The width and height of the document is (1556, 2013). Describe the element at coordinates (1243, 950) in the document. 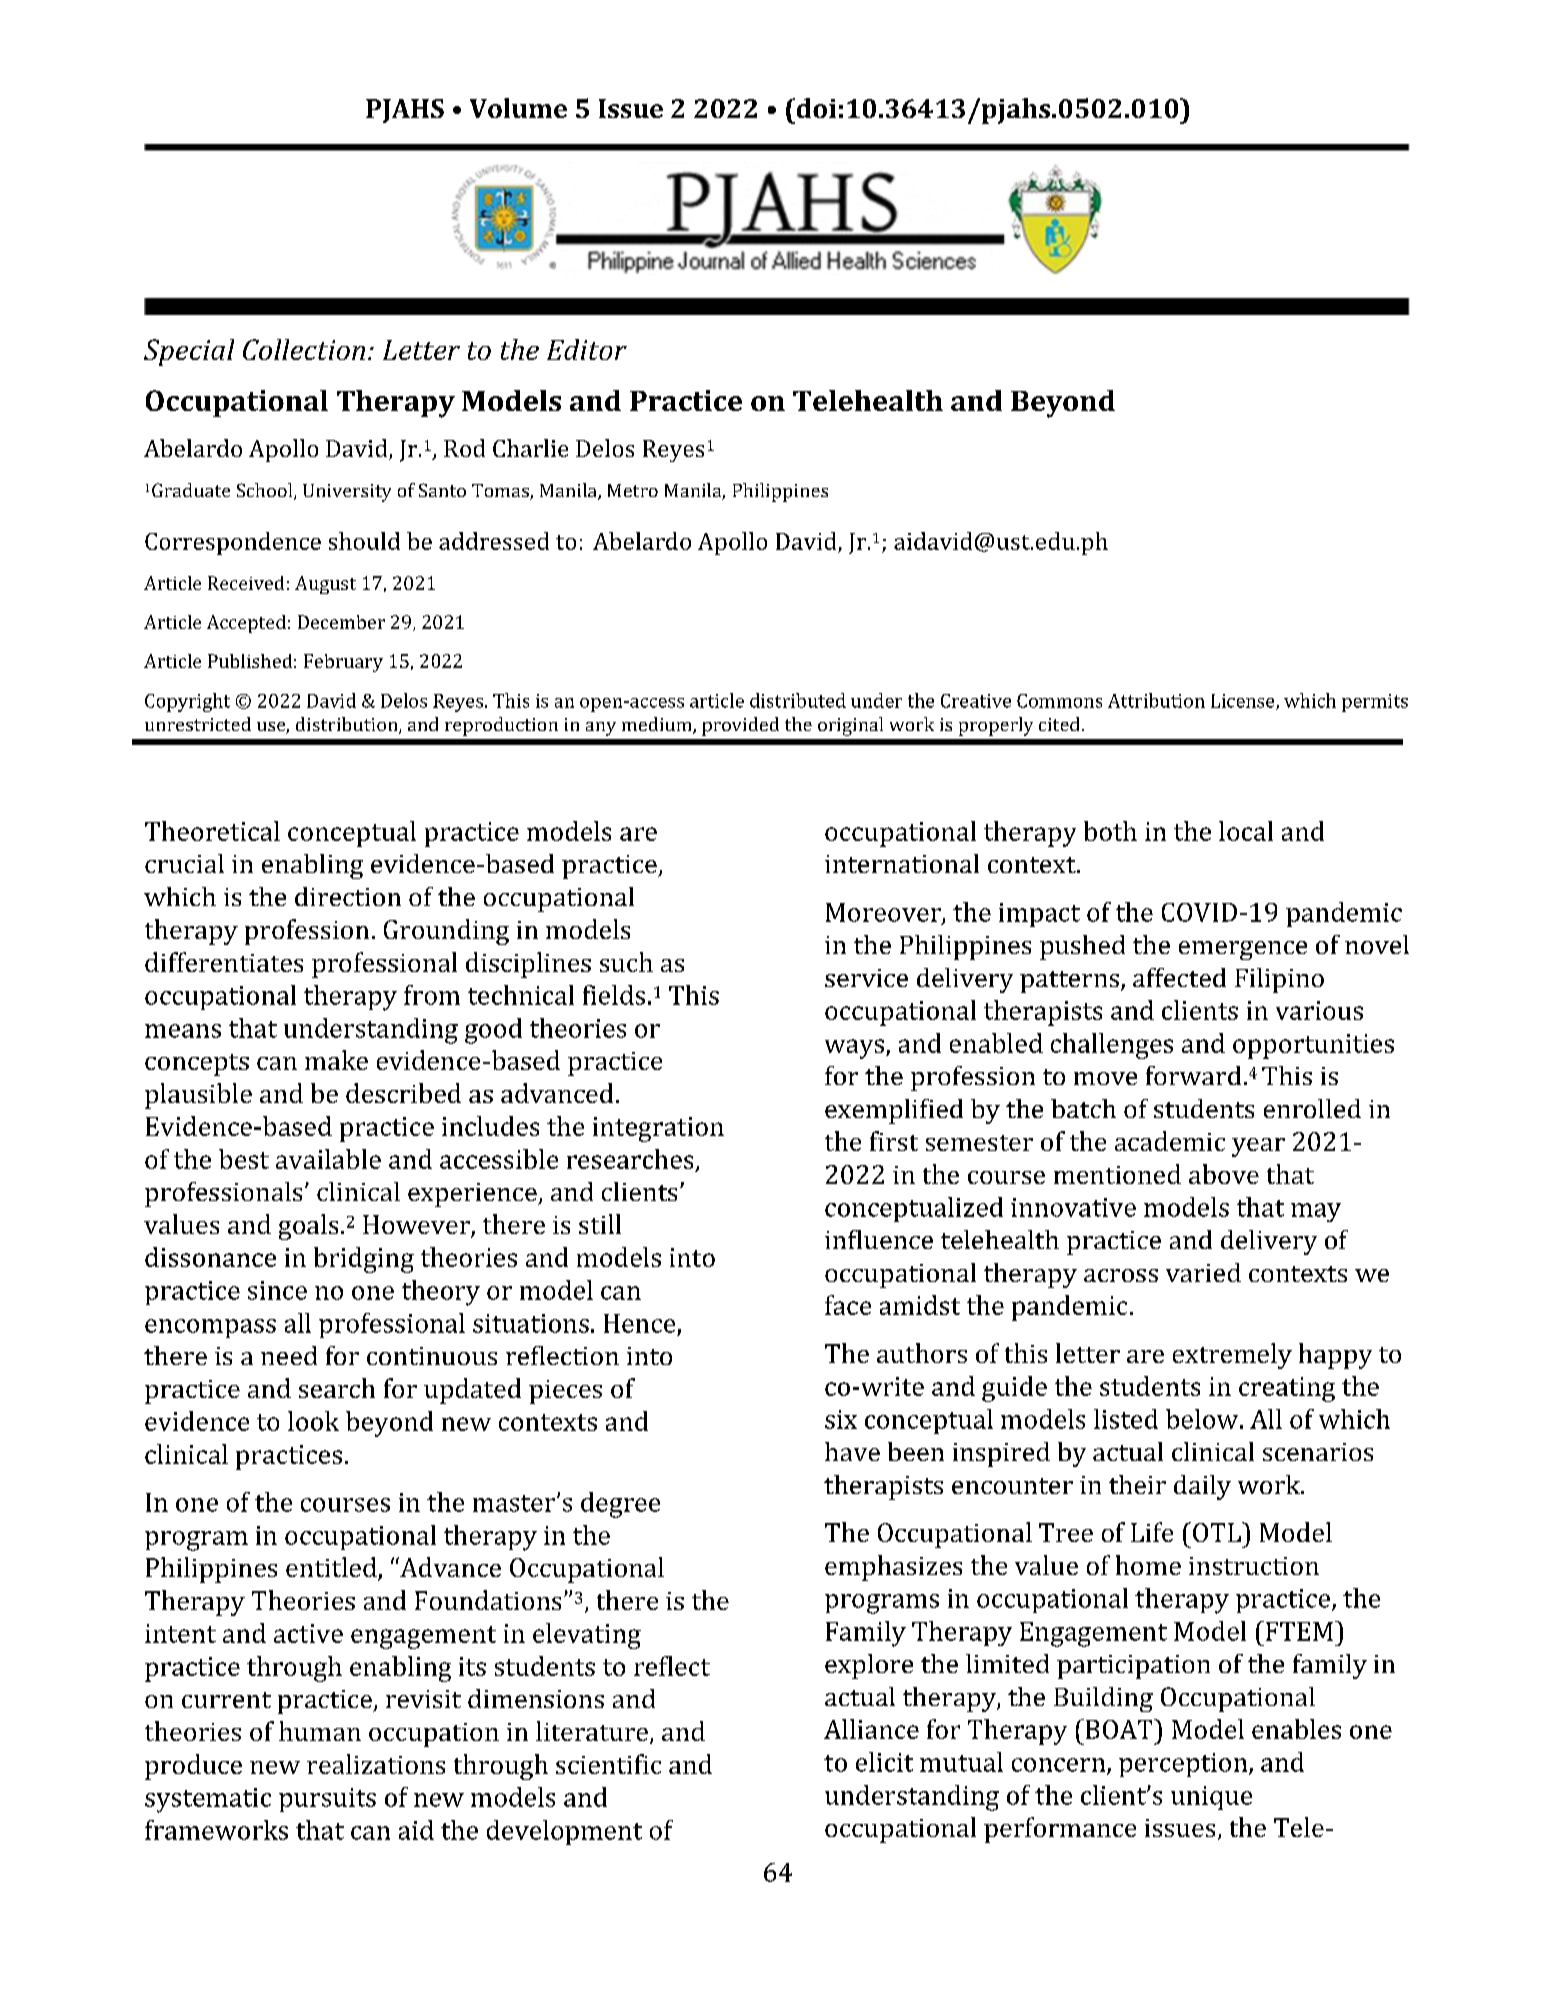

I see `emergence` at that location.
